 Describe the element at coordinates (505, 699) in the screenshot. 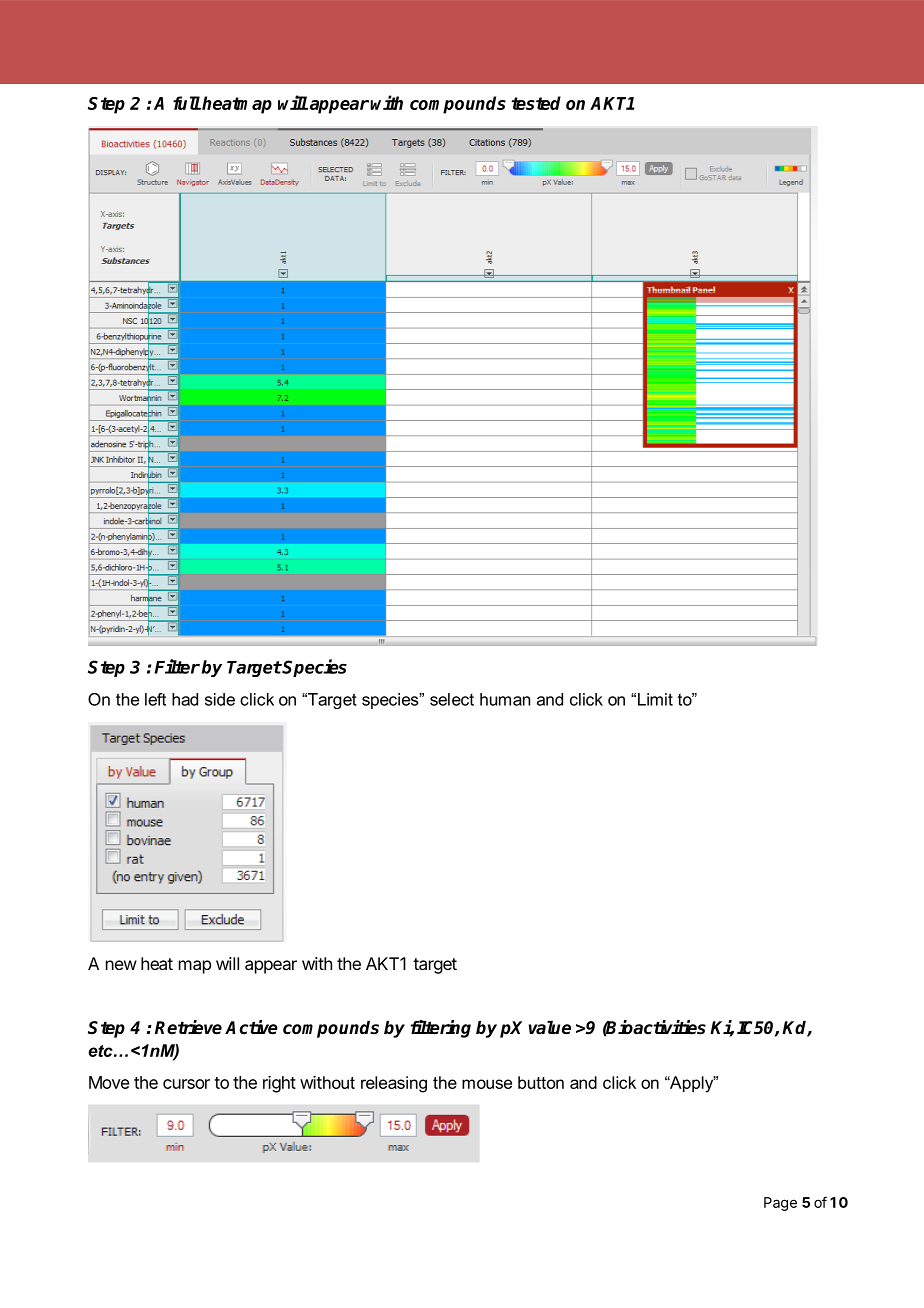

I see `human` at that location.
